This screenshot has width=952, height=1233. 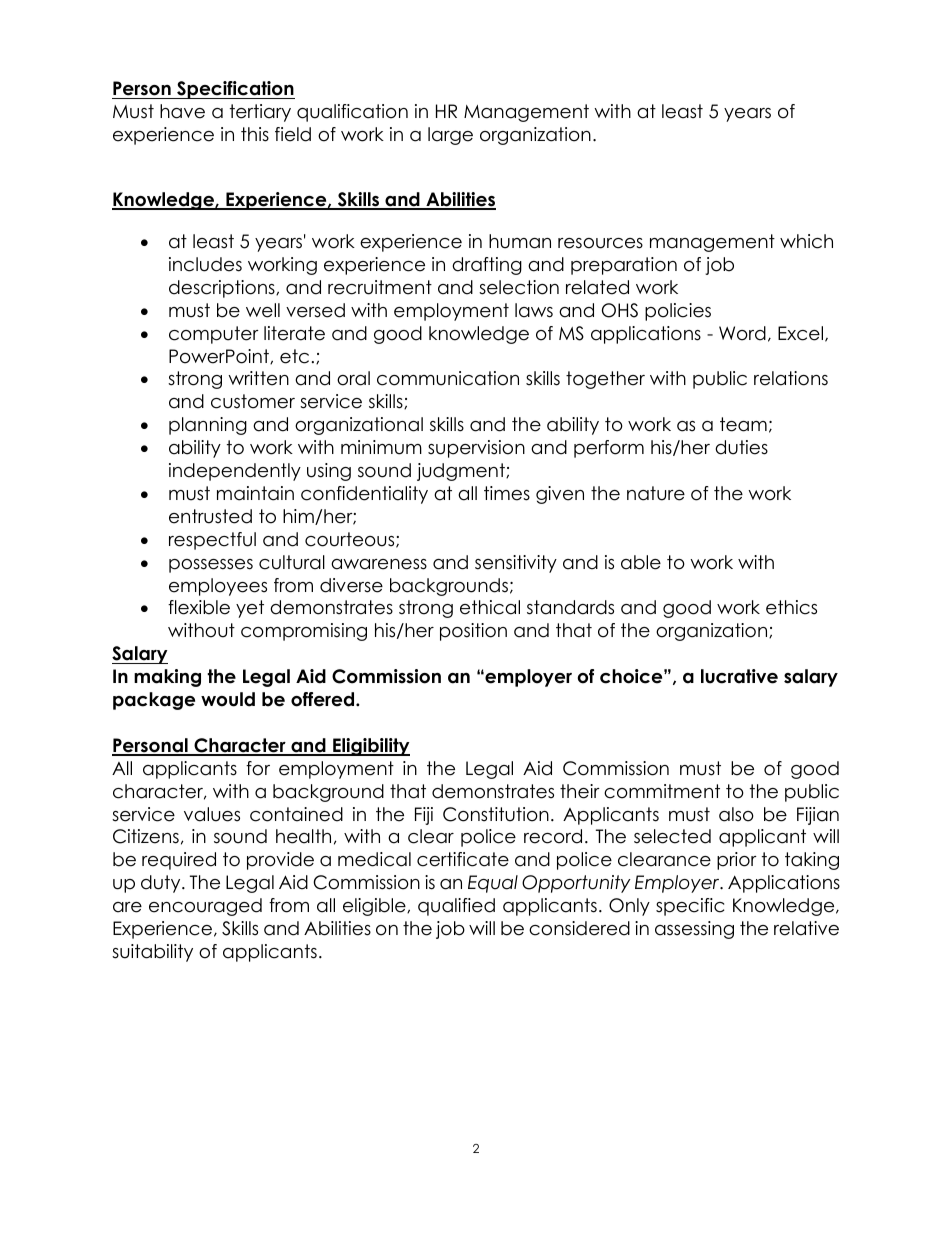 I want to click on encouraged, so click(x=205, y=907).
